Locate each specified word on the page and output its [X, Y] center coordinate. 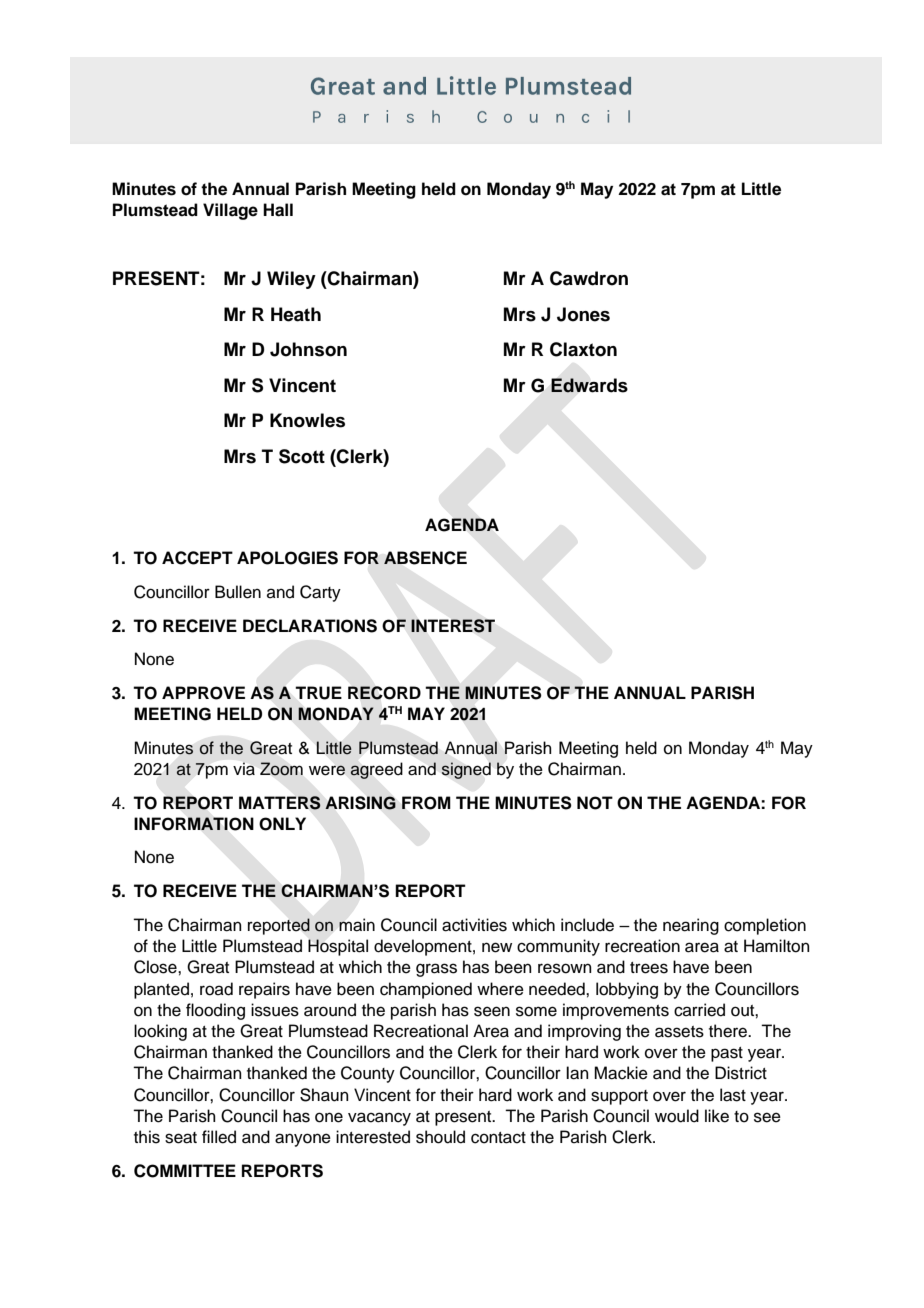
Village [230, 211]
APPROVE [203, 693]
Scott [302, 456]
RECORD [384, 693]
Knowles [307, 420]
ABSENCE [425, 558]
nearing [691, 926]
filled [219, 1137]
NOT [595, 803]
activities [474, 925]
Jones [583, 314]
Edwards [589, 385]
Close [156, 967]
